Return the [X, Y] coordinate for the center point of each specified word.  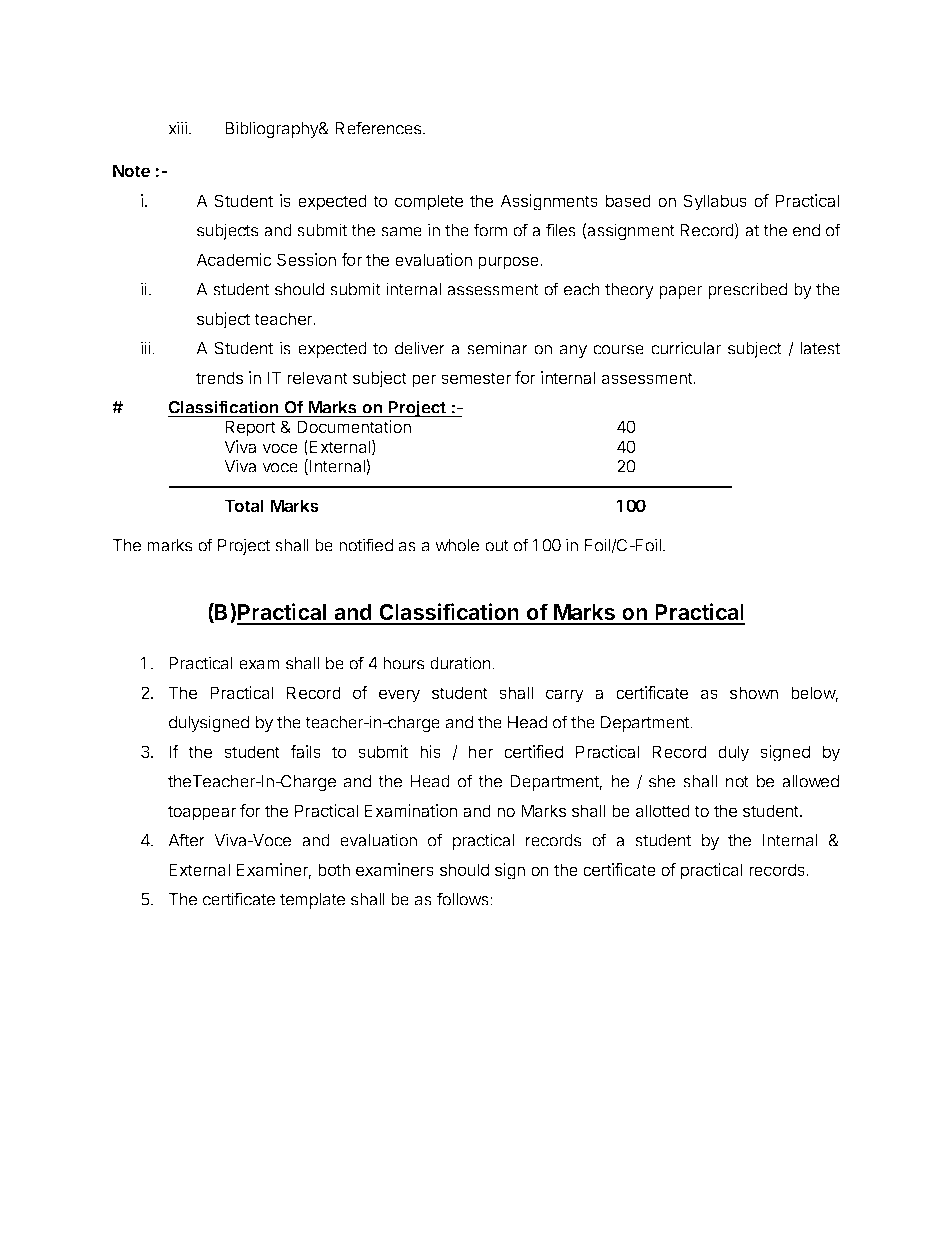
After [186, 840]
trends [219, 377]
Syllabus [715, 202]
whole [457, 545]
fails [305, 751]
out [497, 546]
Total [244, 505]
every [399, 696]
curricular [686, 348]
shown [754, 692]
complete [429, 202]
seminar [497, 348]
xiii [177, 128]
